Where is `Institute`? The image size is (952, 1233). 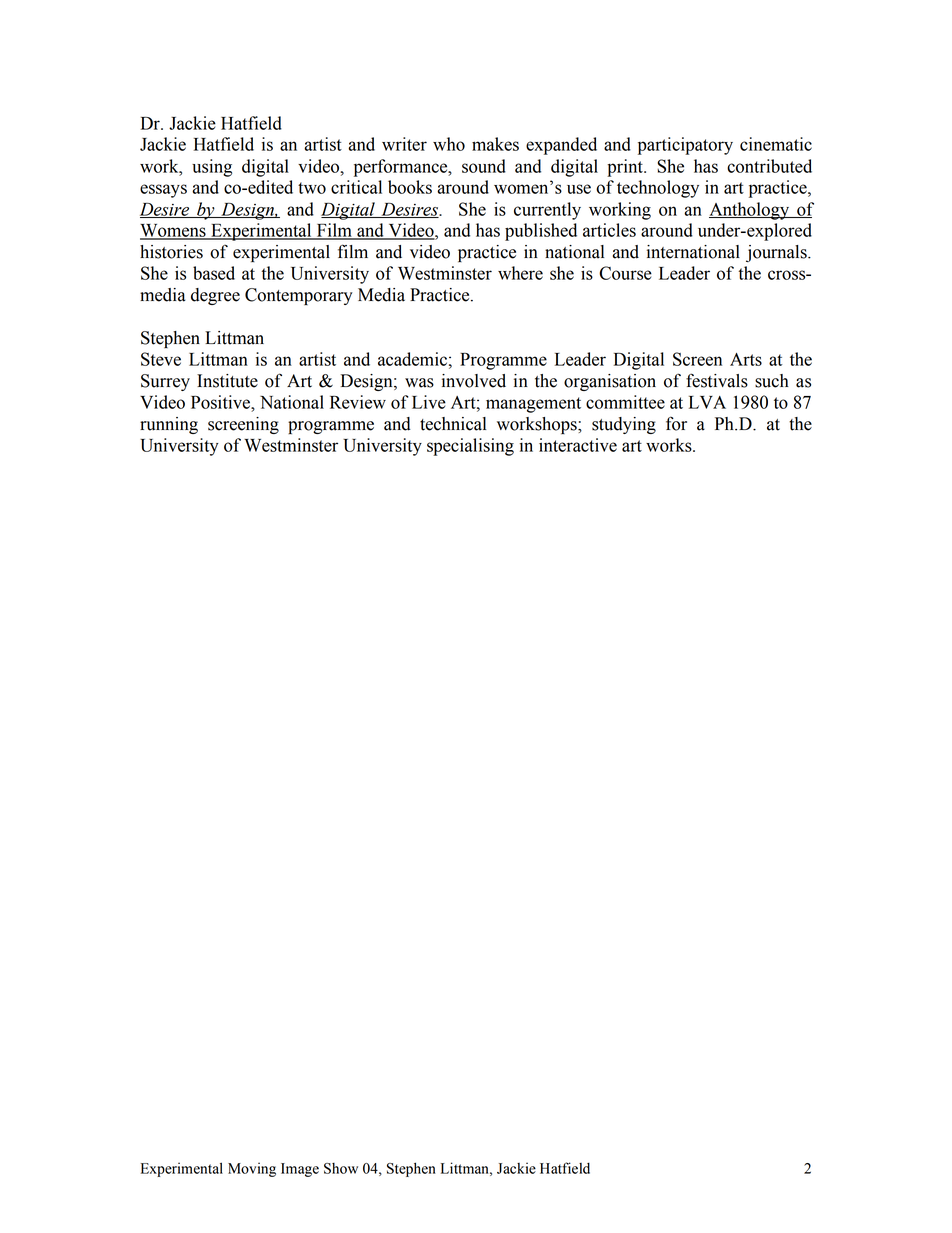
Institute is located at coordinates (227, 381).
